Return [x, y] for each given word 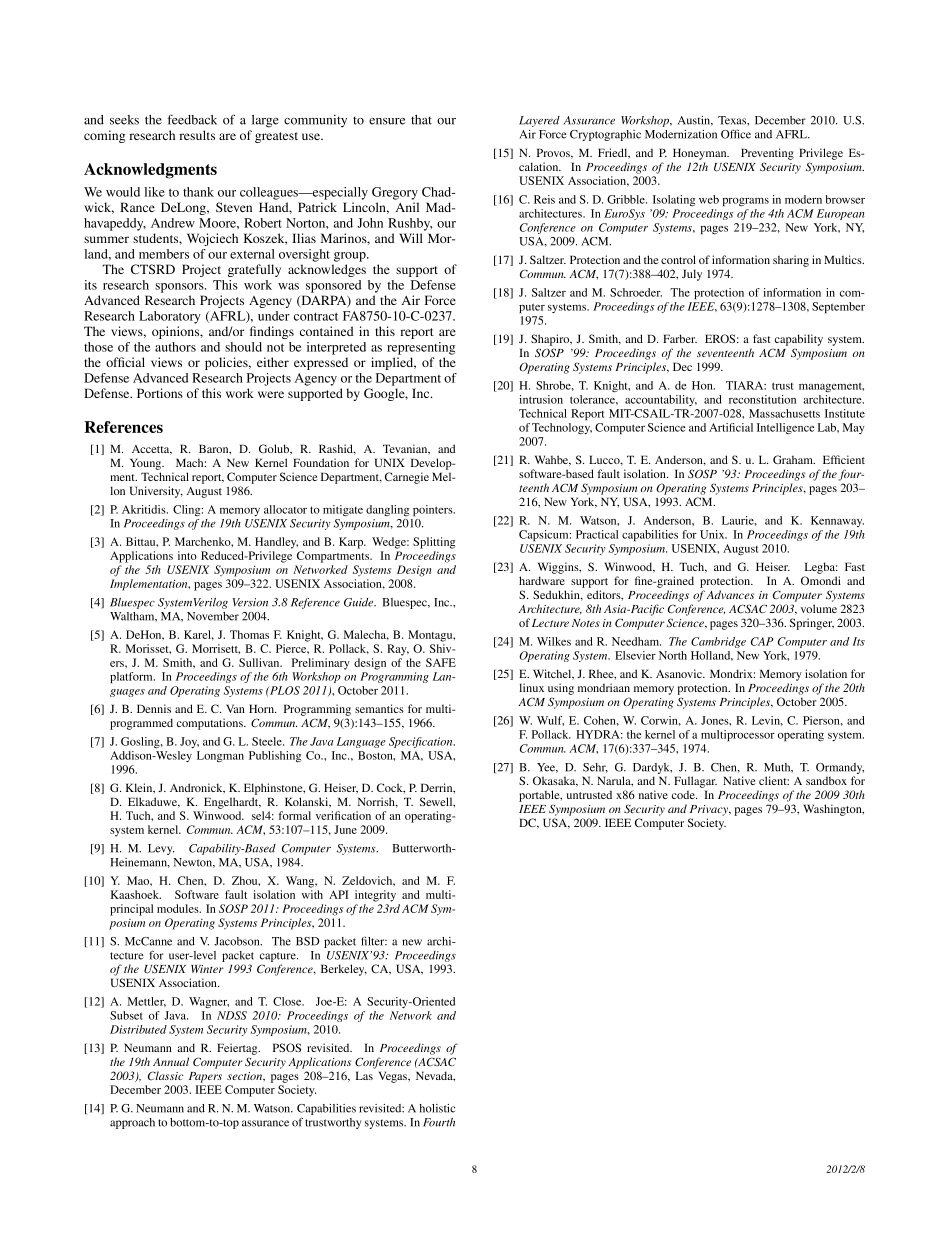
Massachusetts [784, 413]
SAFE [441, 662]
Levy [161, 849]
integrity [375, 896]
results [197, 135]
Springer [812, 624]
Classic [165, 1075]
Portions [160, 393]
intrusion [541, 399]
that [421, 120]
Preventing [767, 154]
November [213, 616]
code [684, 794]
